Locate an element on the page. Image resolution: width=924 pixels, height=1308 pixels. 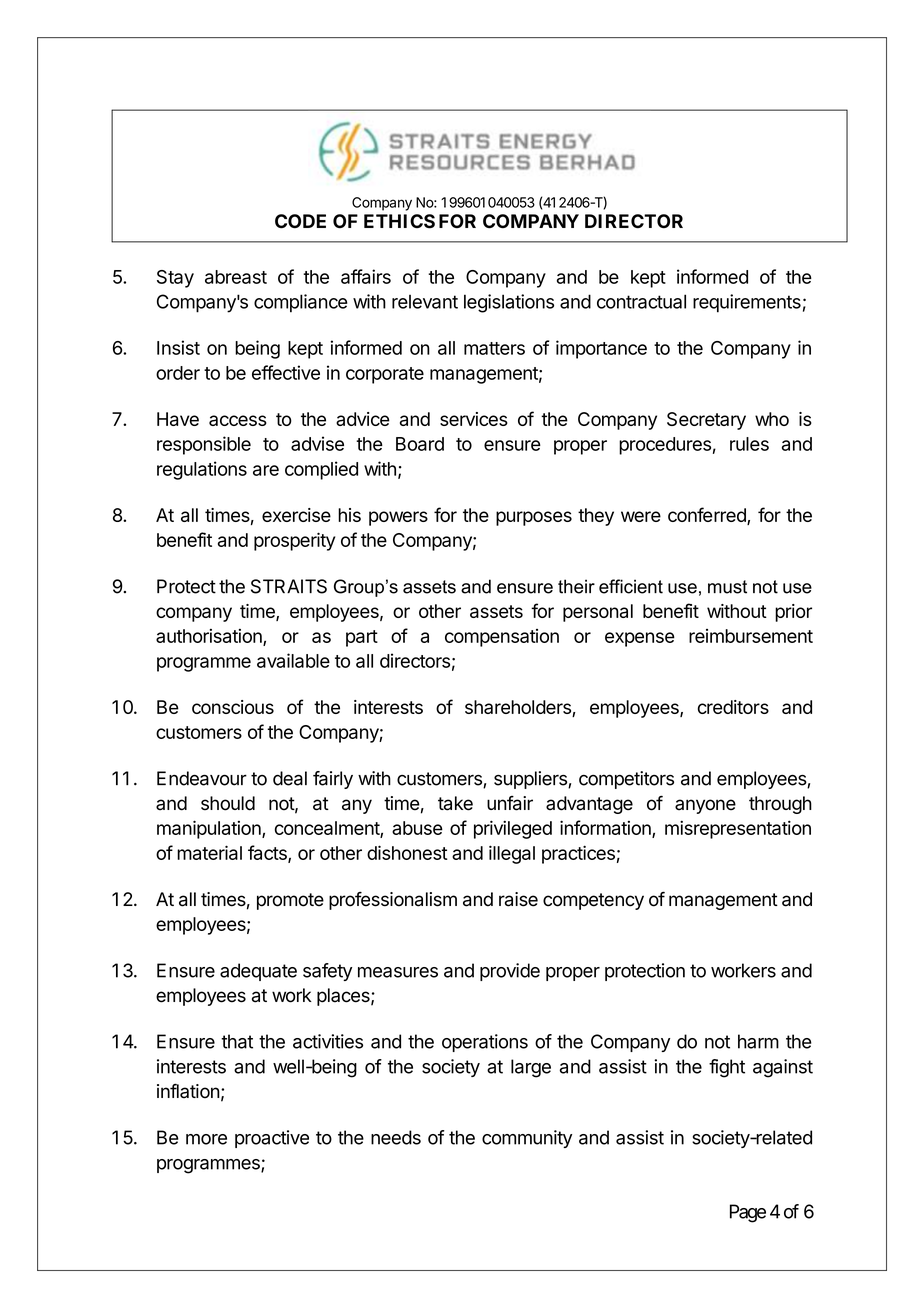
conscious is located at coordinates (233, 707).
